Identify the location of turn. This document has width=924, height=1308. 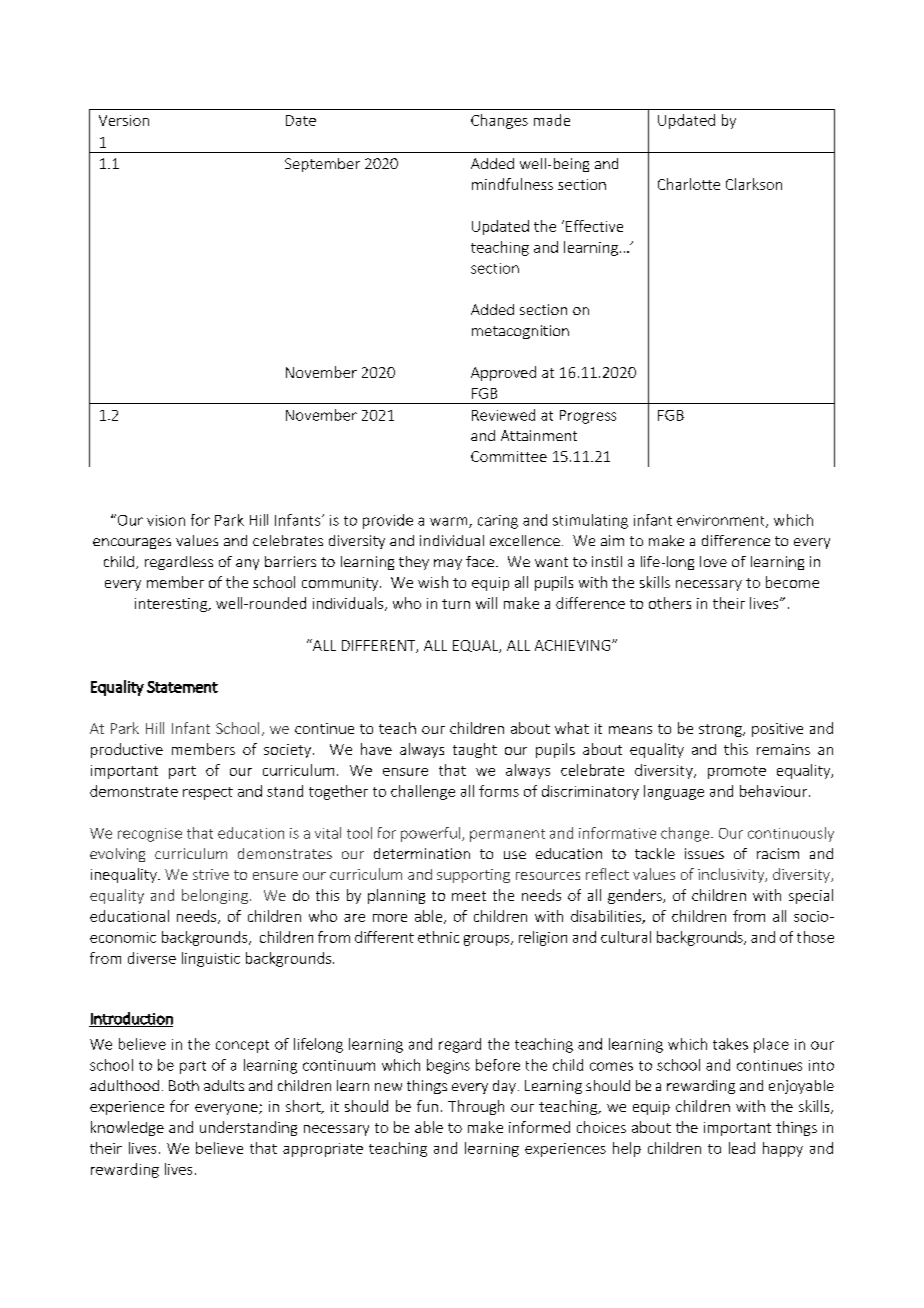
(456, 604).
